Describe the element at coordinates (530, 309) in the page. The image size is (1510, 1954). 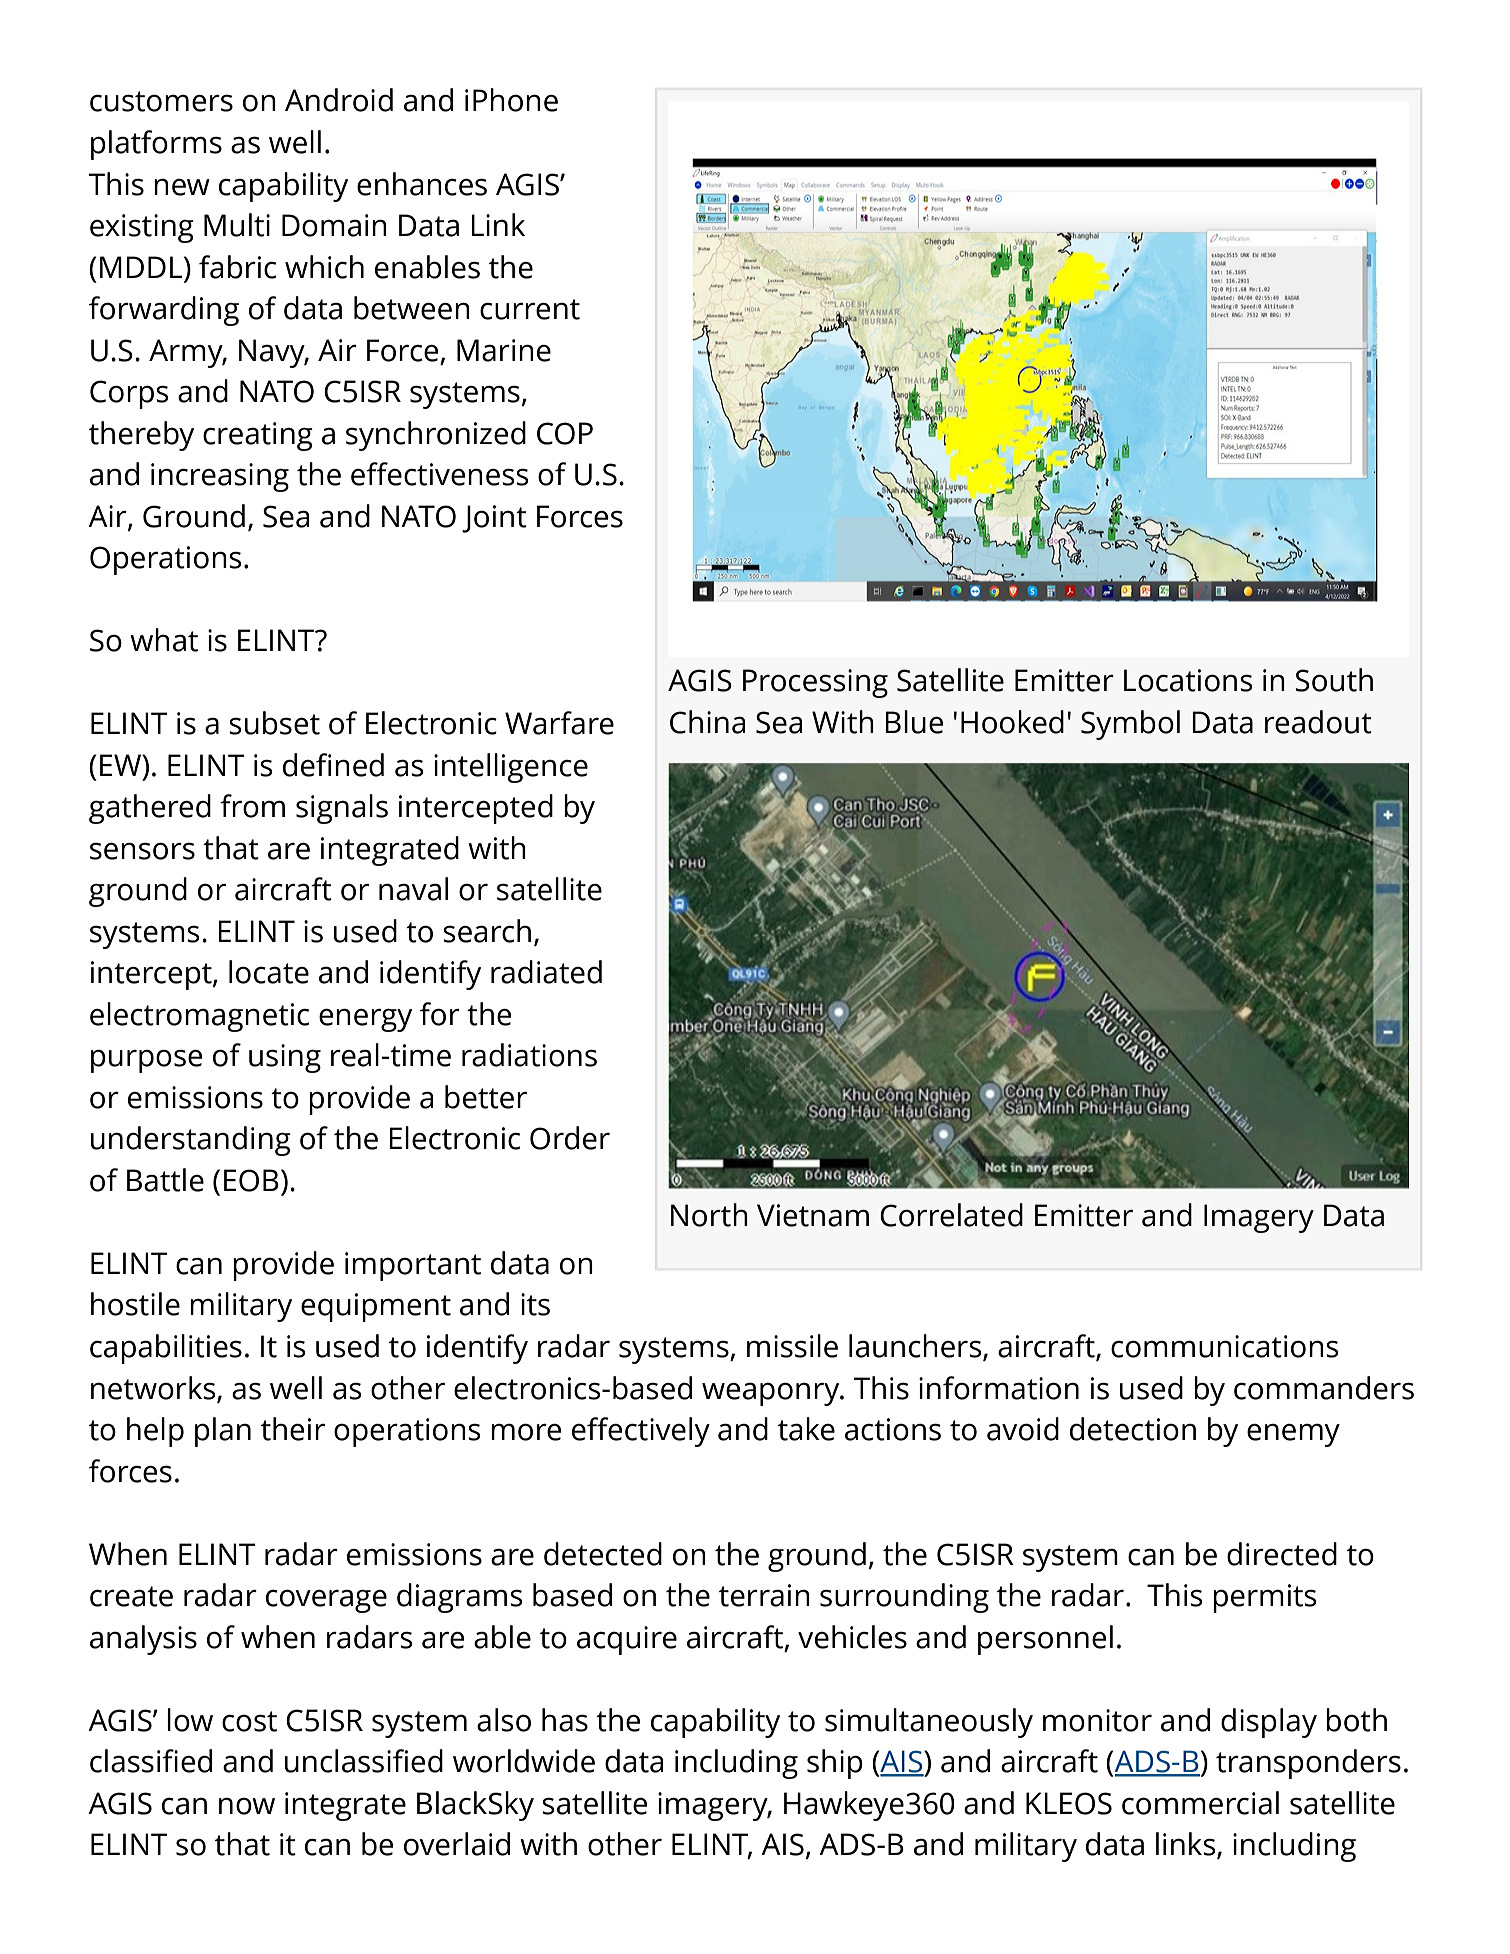
I see `current` at that location.
